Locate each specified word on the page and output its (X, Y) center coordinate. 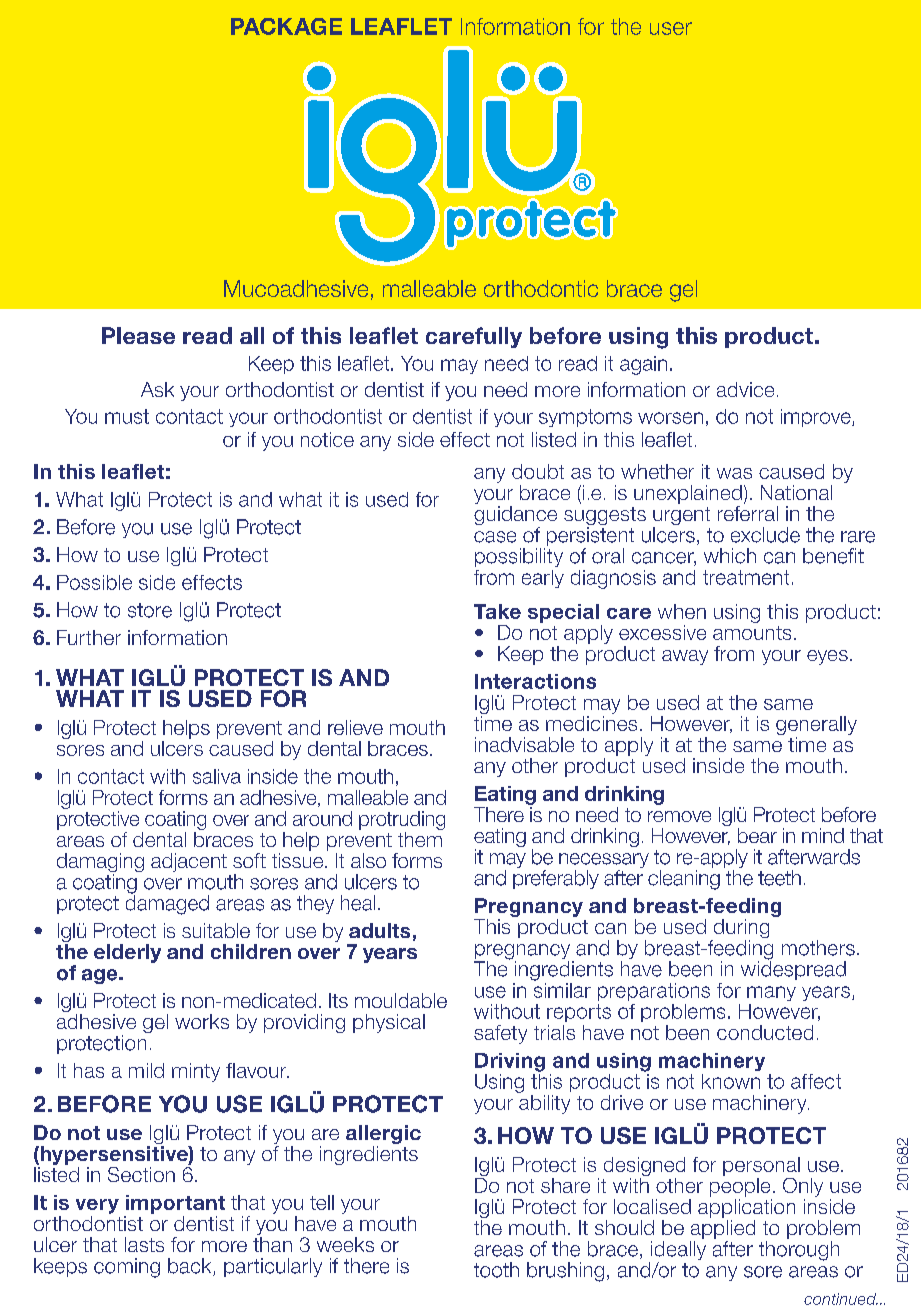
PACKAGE (286, 26)
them (420, 839)
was (734, 473)
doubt (538, 471)
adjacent (189, 862)
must (127, 416)
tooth (496, 1270)
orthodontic (541, 288)
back (191, 1267)
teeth (779, 878)
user (671, 28)
